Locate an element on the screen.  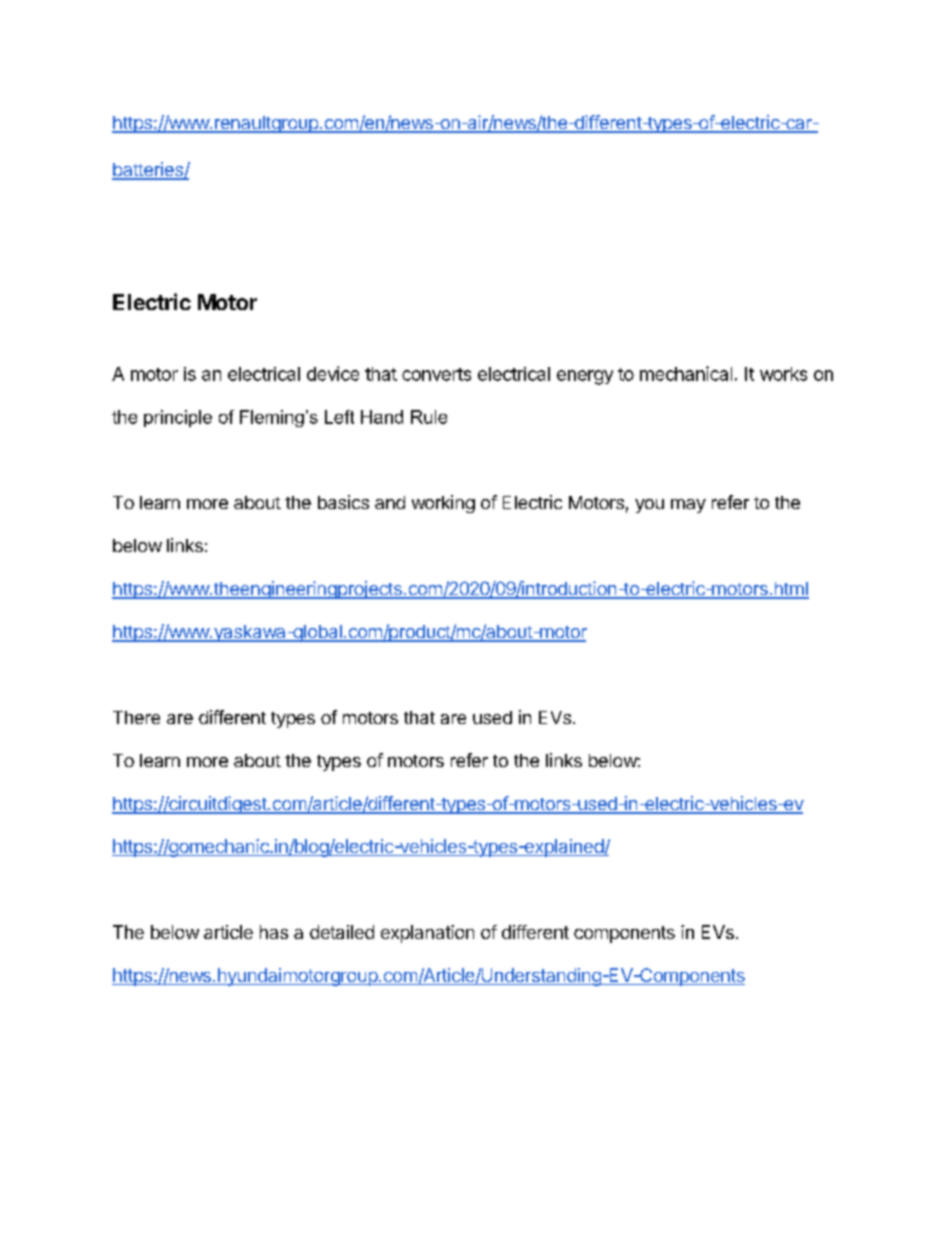
has is located at coordinates (274, 932).
